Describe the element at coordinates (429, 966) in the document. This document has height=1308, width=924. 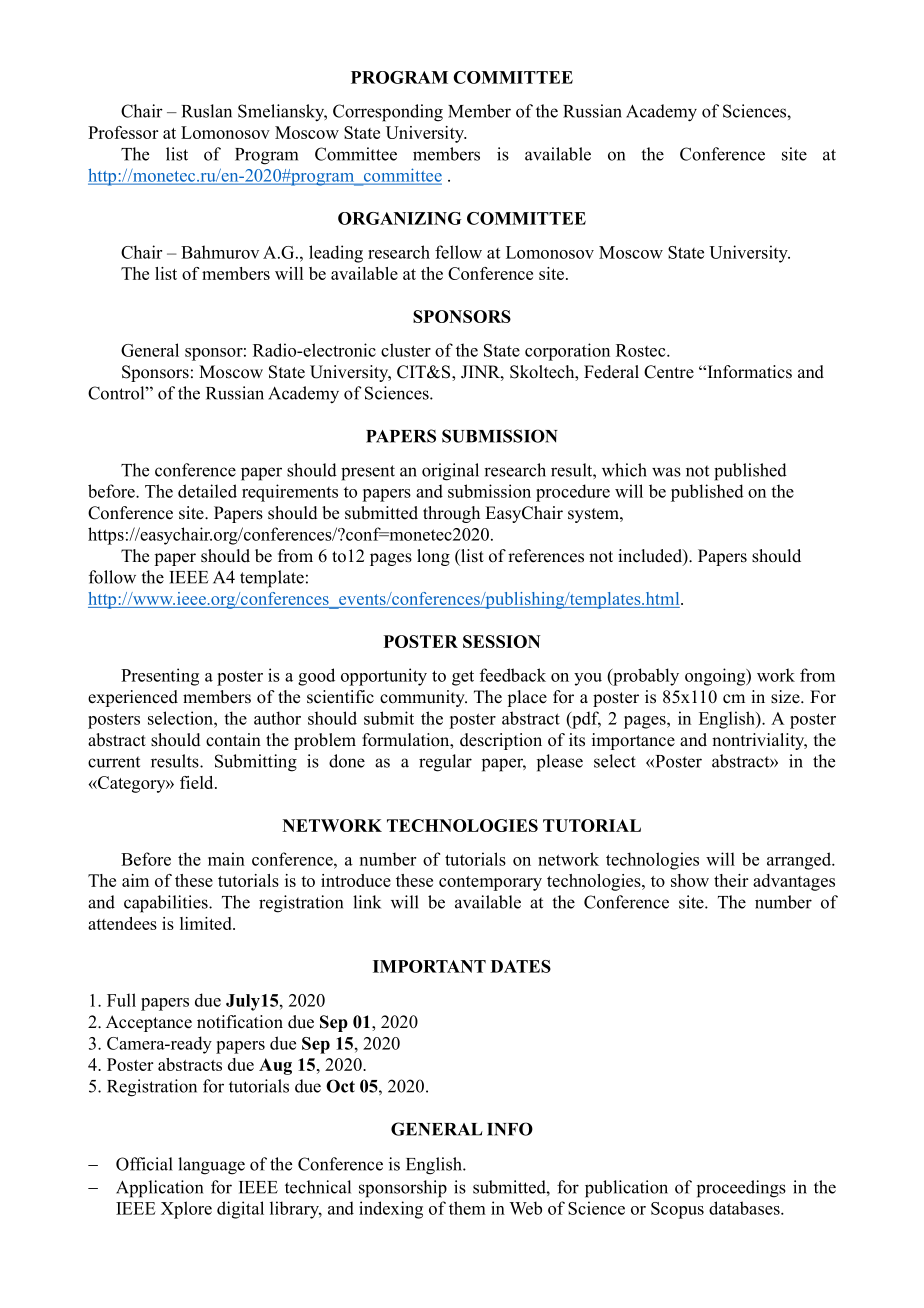
I see `IMPORTANT` at that location.
